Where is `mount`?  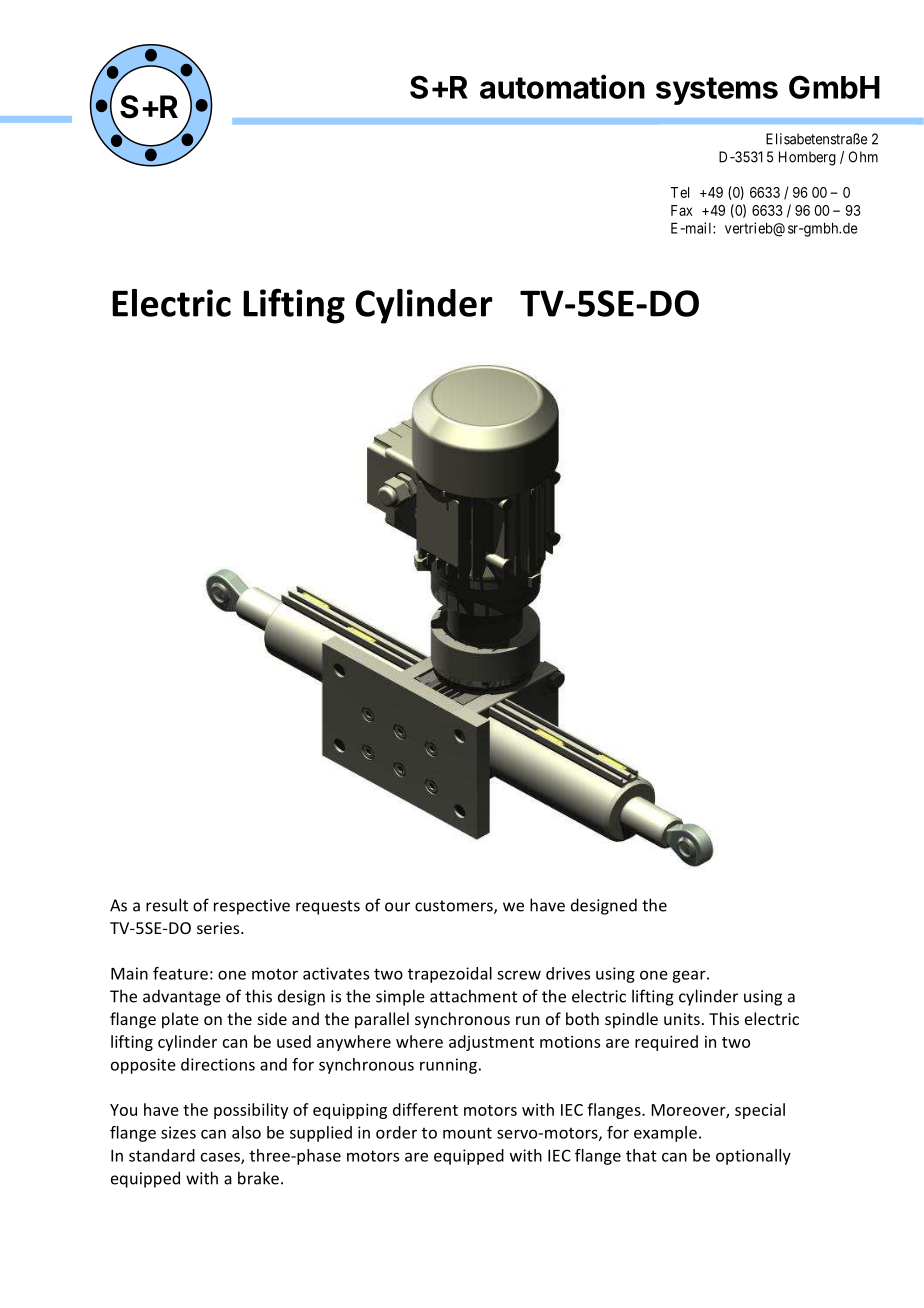
mount is located at coordinates (467, 1133).
